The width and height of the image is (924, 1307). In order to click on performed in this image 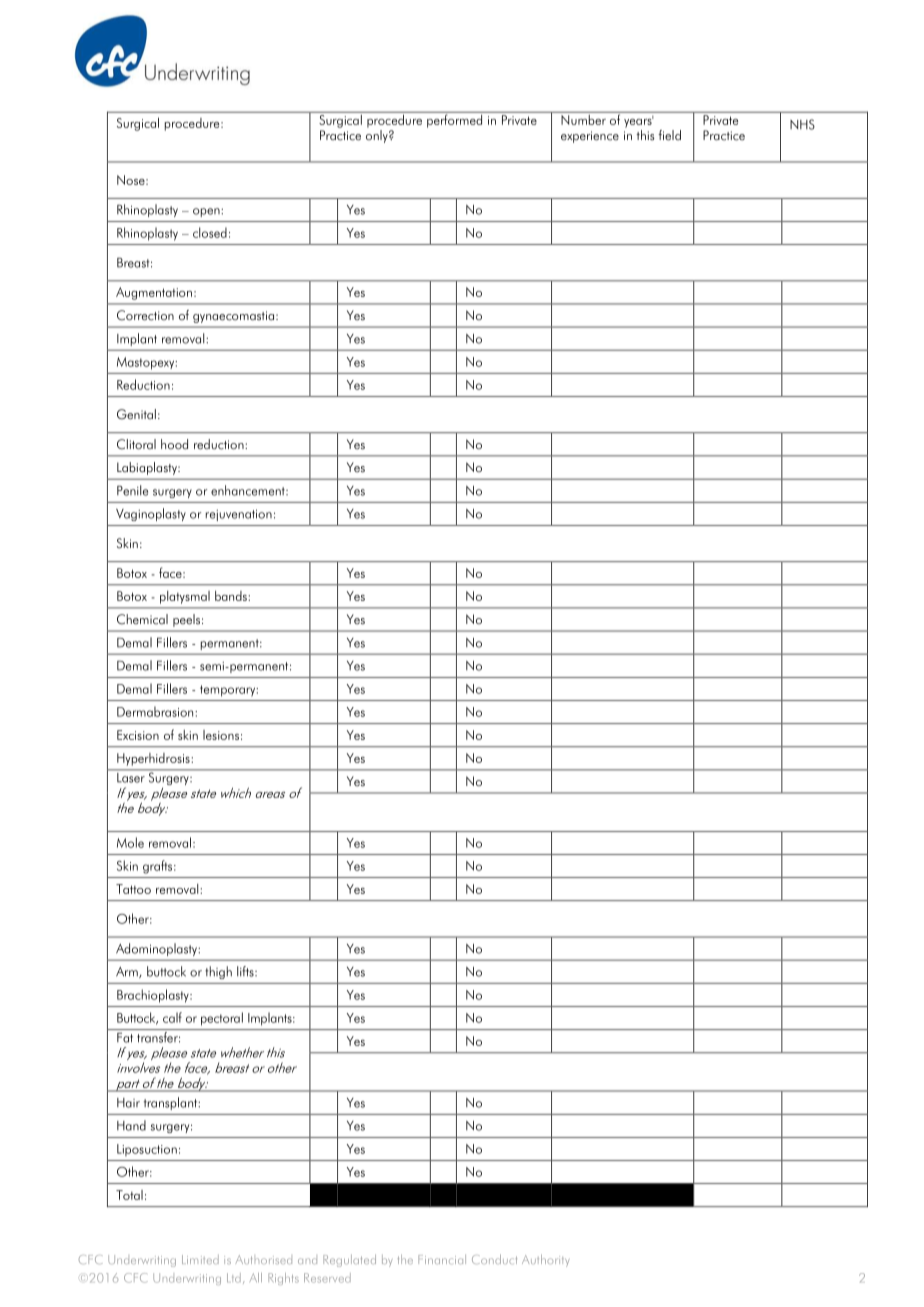, I will do `click(455, 120)`.
